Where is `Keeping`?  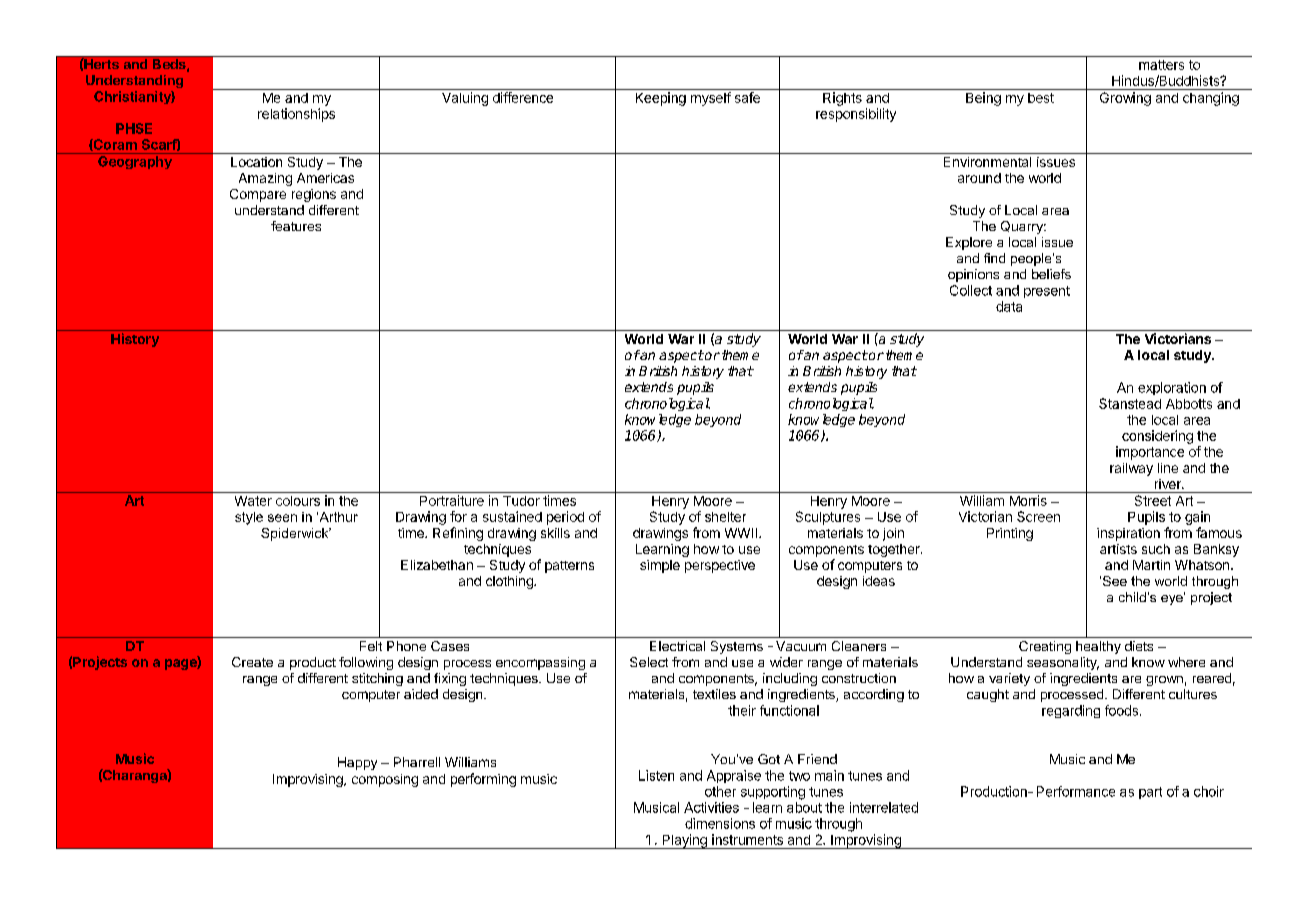
Keeping is located at coordinates (661, 99).
